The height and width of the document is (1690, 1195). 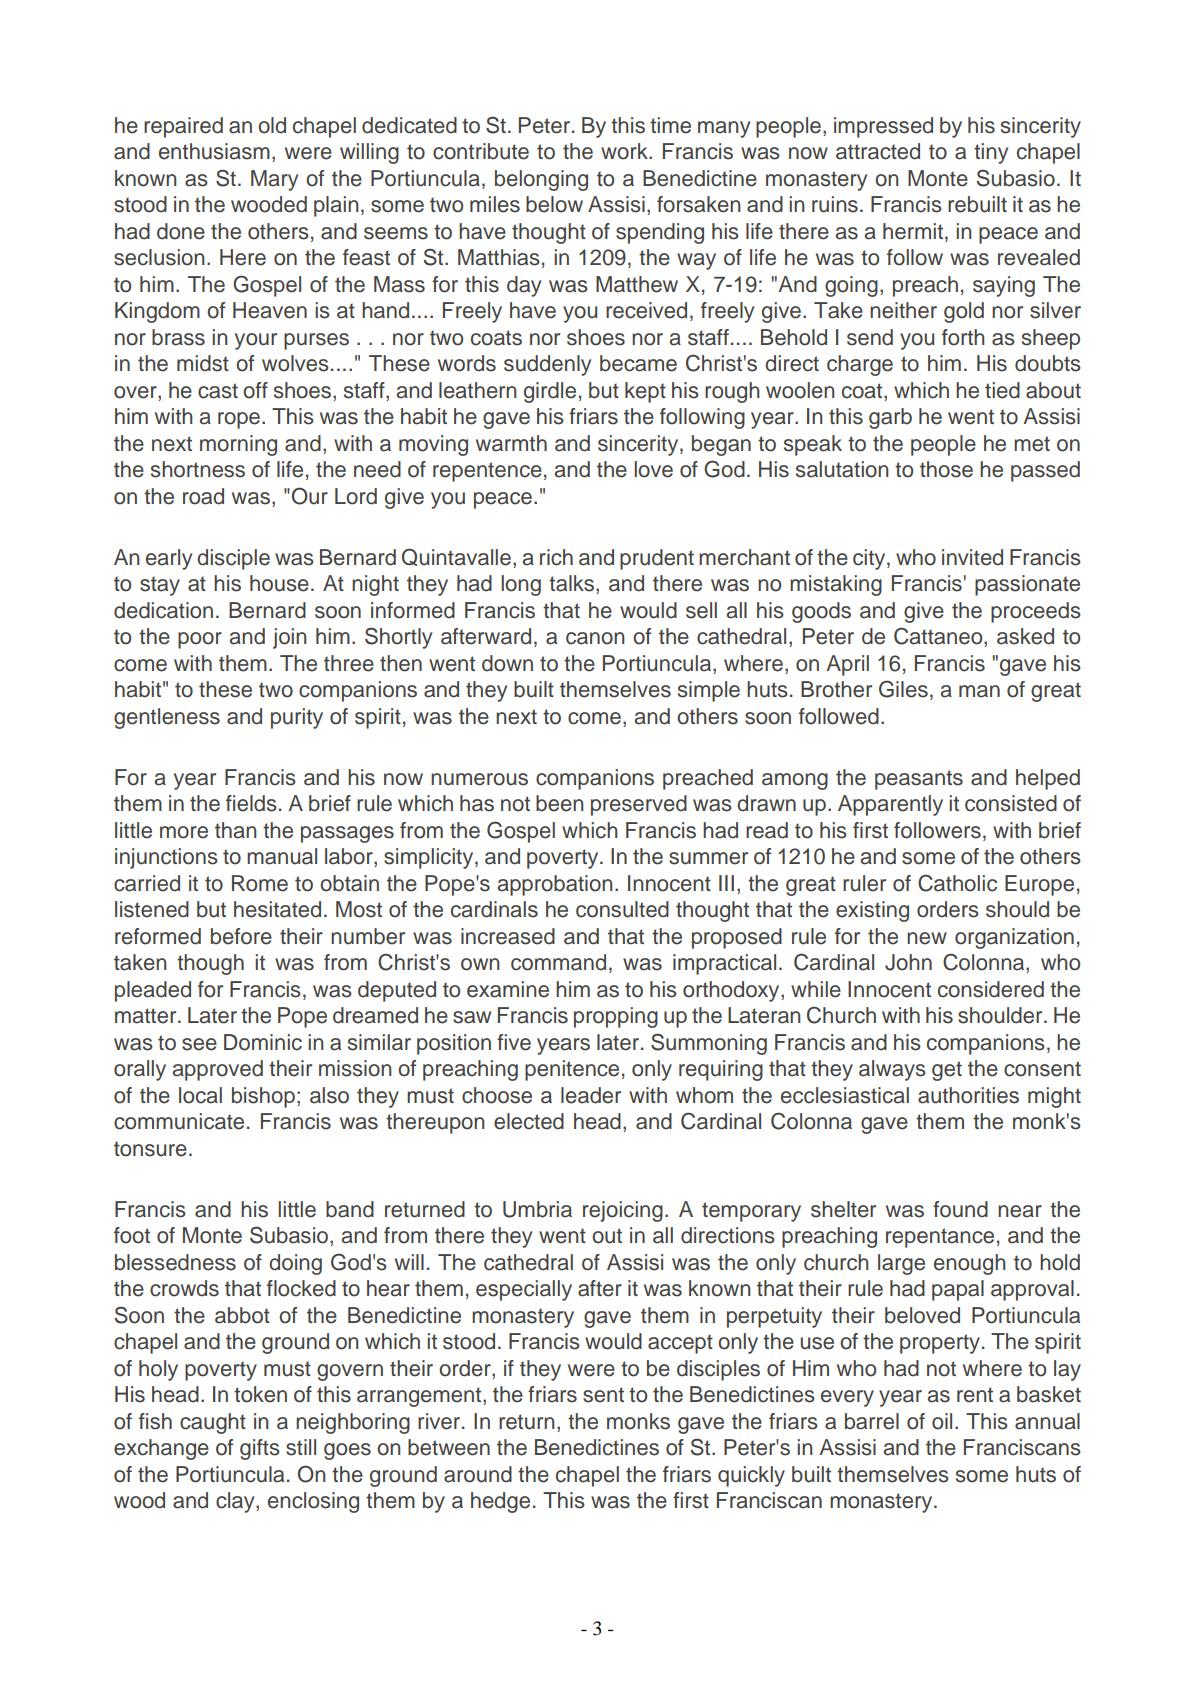 I want to click on tiny, so click(x=991, y=153).
